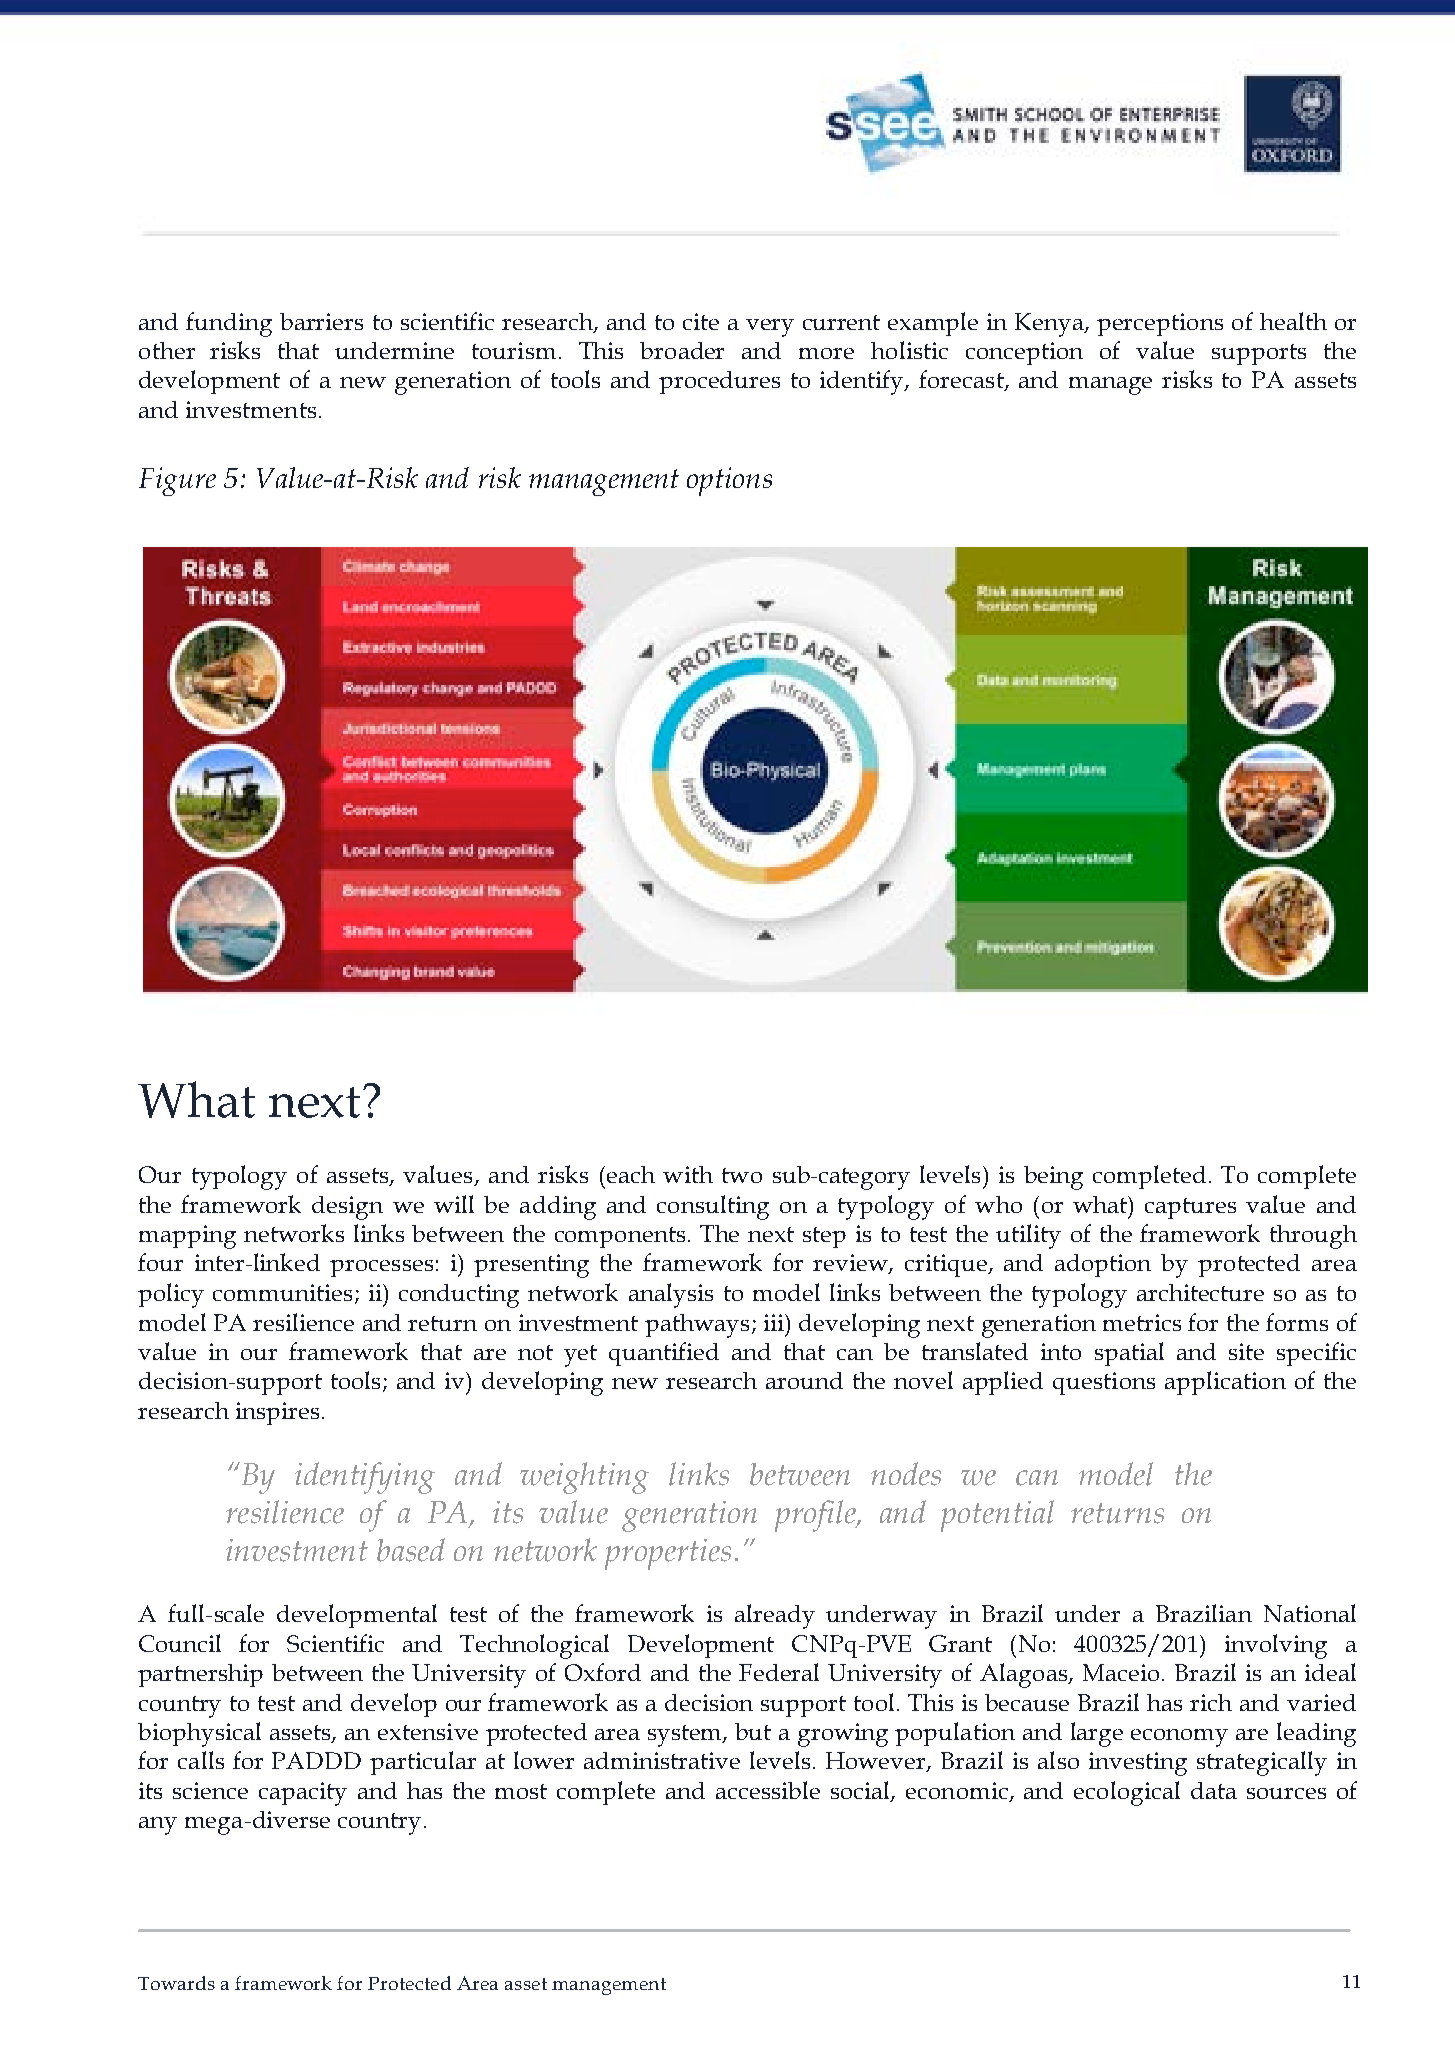 The width and height of the page is (1455, 2058). What do you see at coordinates (768, 1790) in the page?
I see `accessible` at bounding box center [768, 1790].
